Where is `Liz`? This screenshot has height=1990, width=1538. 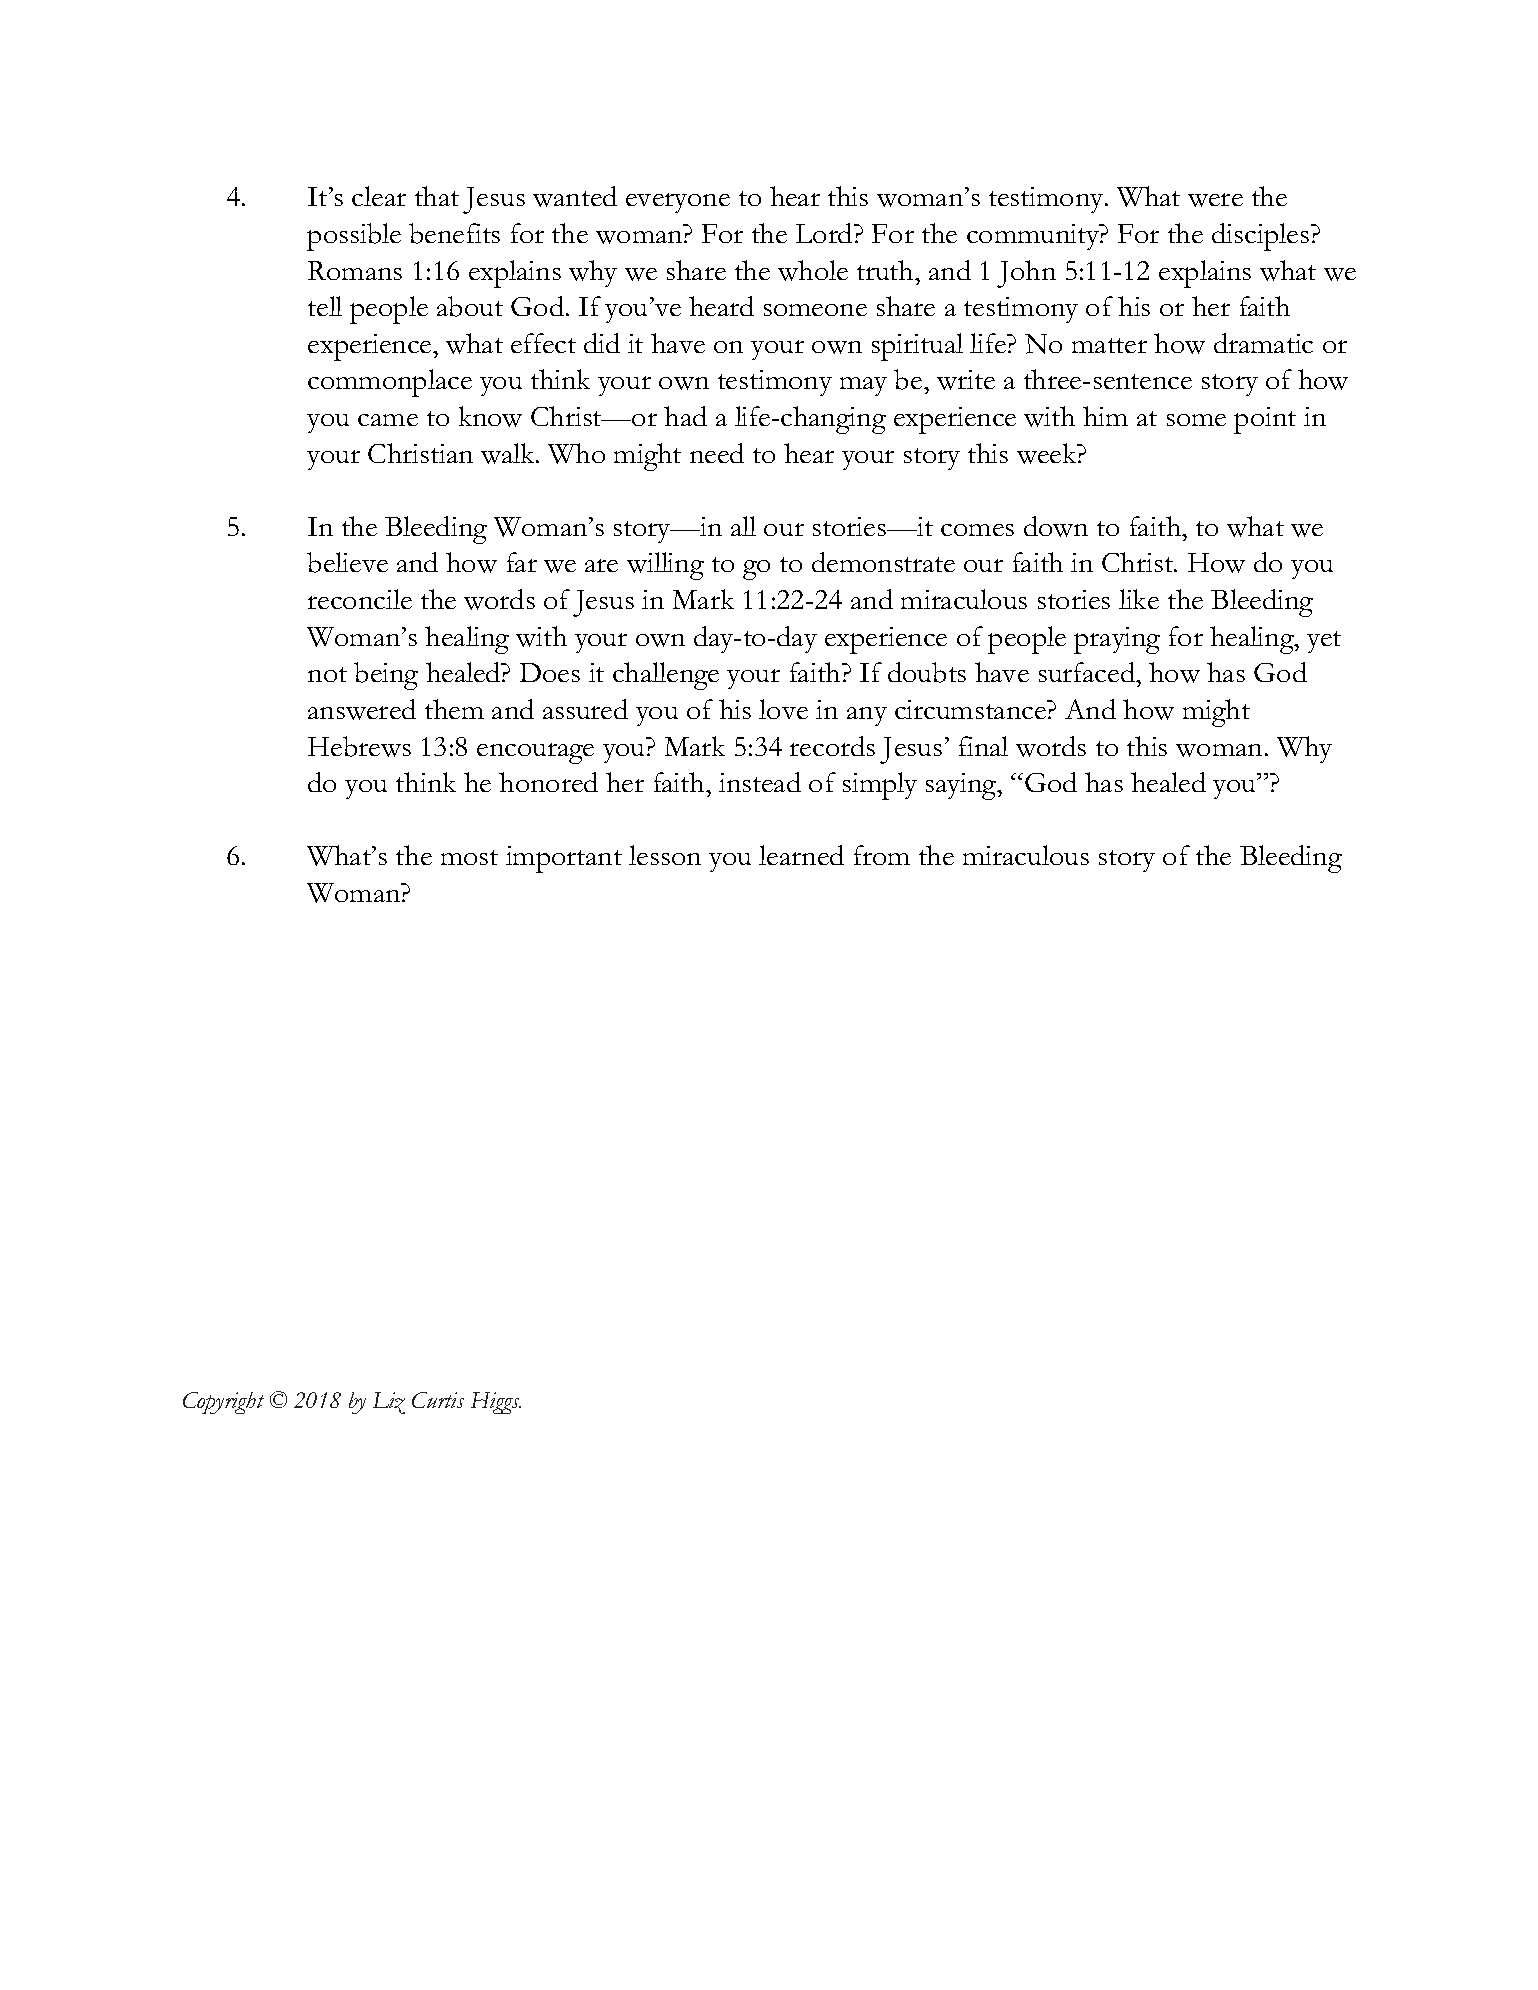 Liz is located at coordinates (389, 1403).
